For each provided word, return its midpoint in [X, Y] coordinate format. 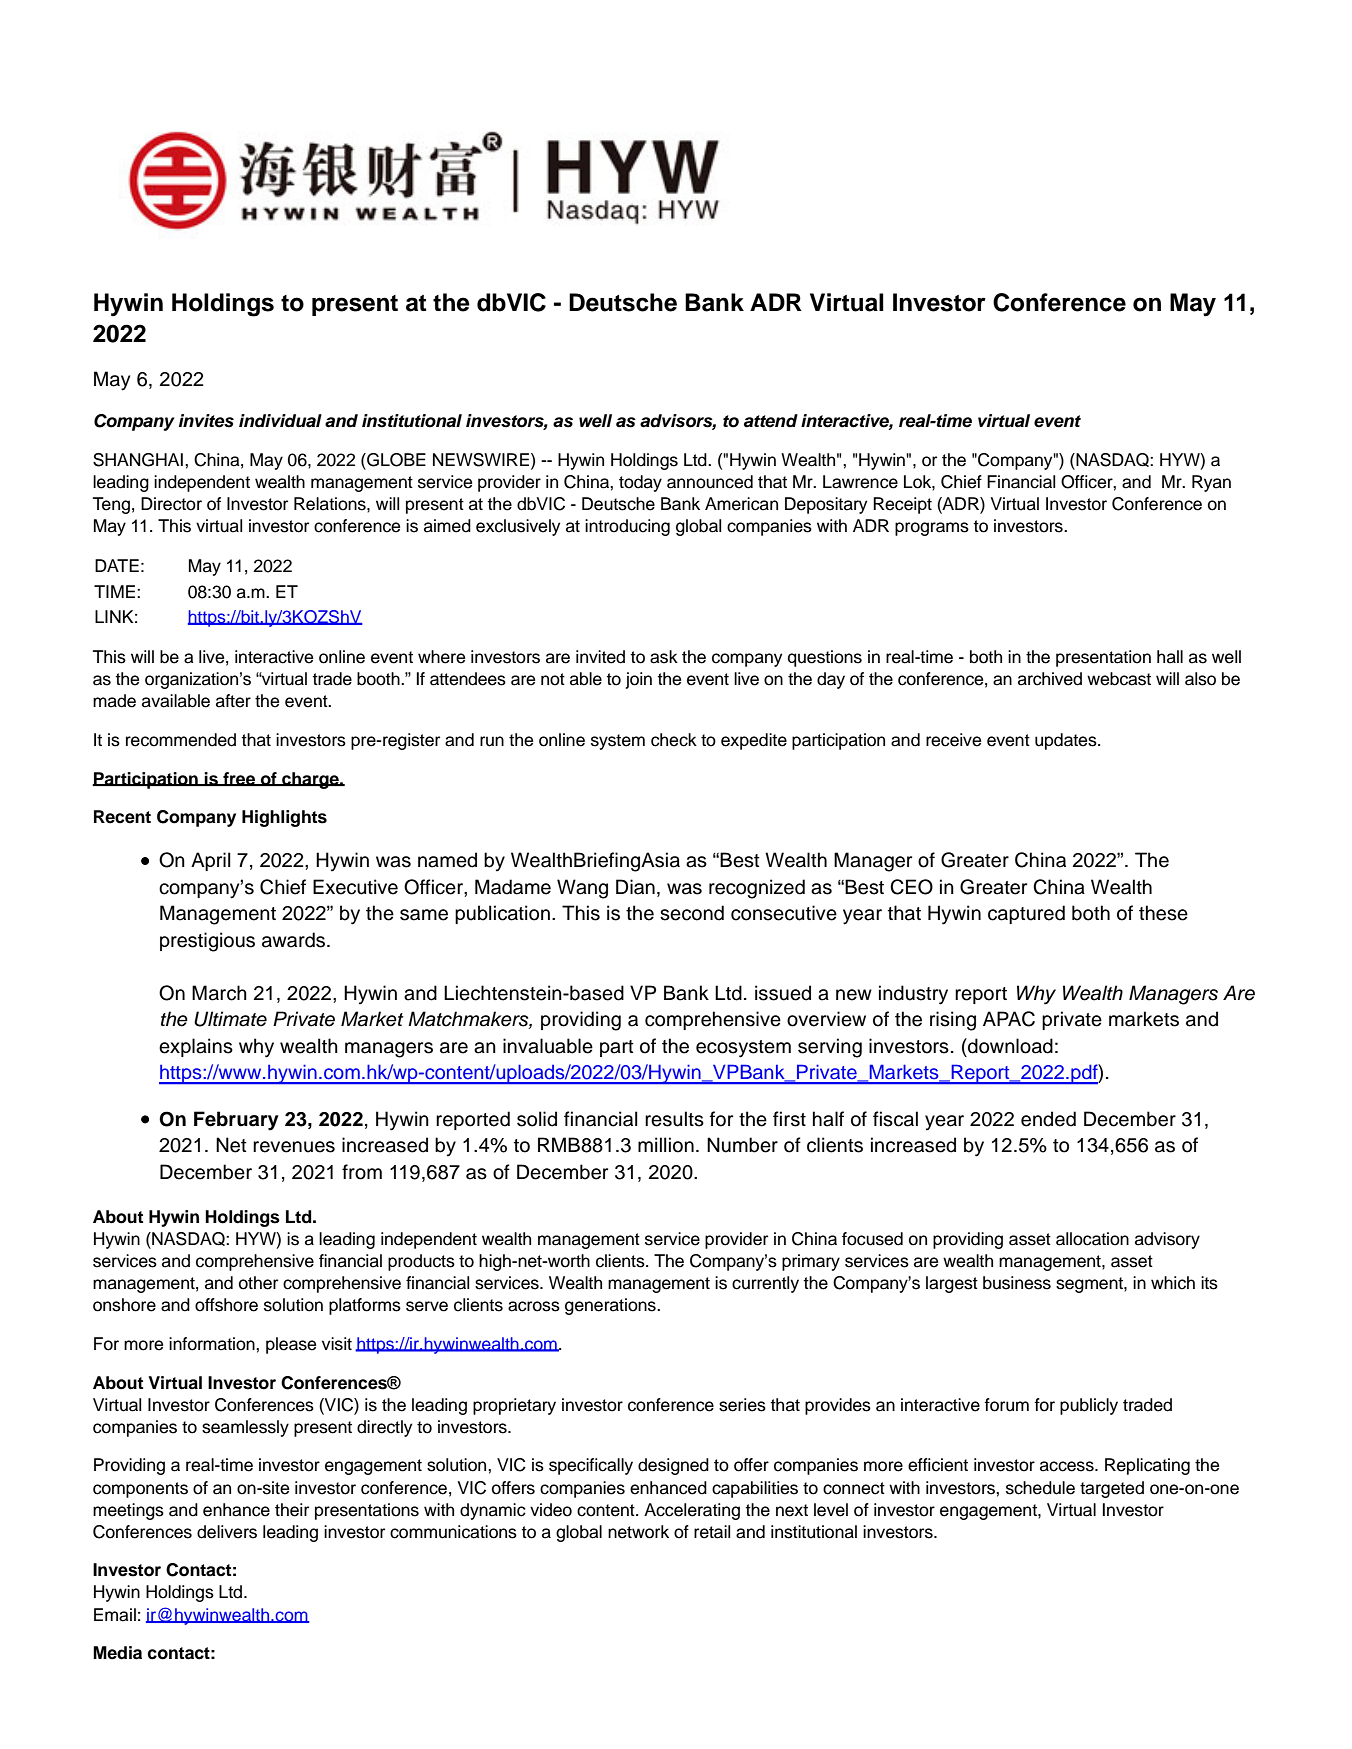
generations [611, 1306]
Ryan [1211, 483]
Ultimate [230, 1019]
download [1009, 1046]
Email [115, 1615]
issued [783, 993]
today [640, 483]
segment [1090, 1285]
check [674, 740]
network [638, 1532]
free [239, 779]
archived [1050, 679]
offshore [226, 1305]
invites [206, 421]
